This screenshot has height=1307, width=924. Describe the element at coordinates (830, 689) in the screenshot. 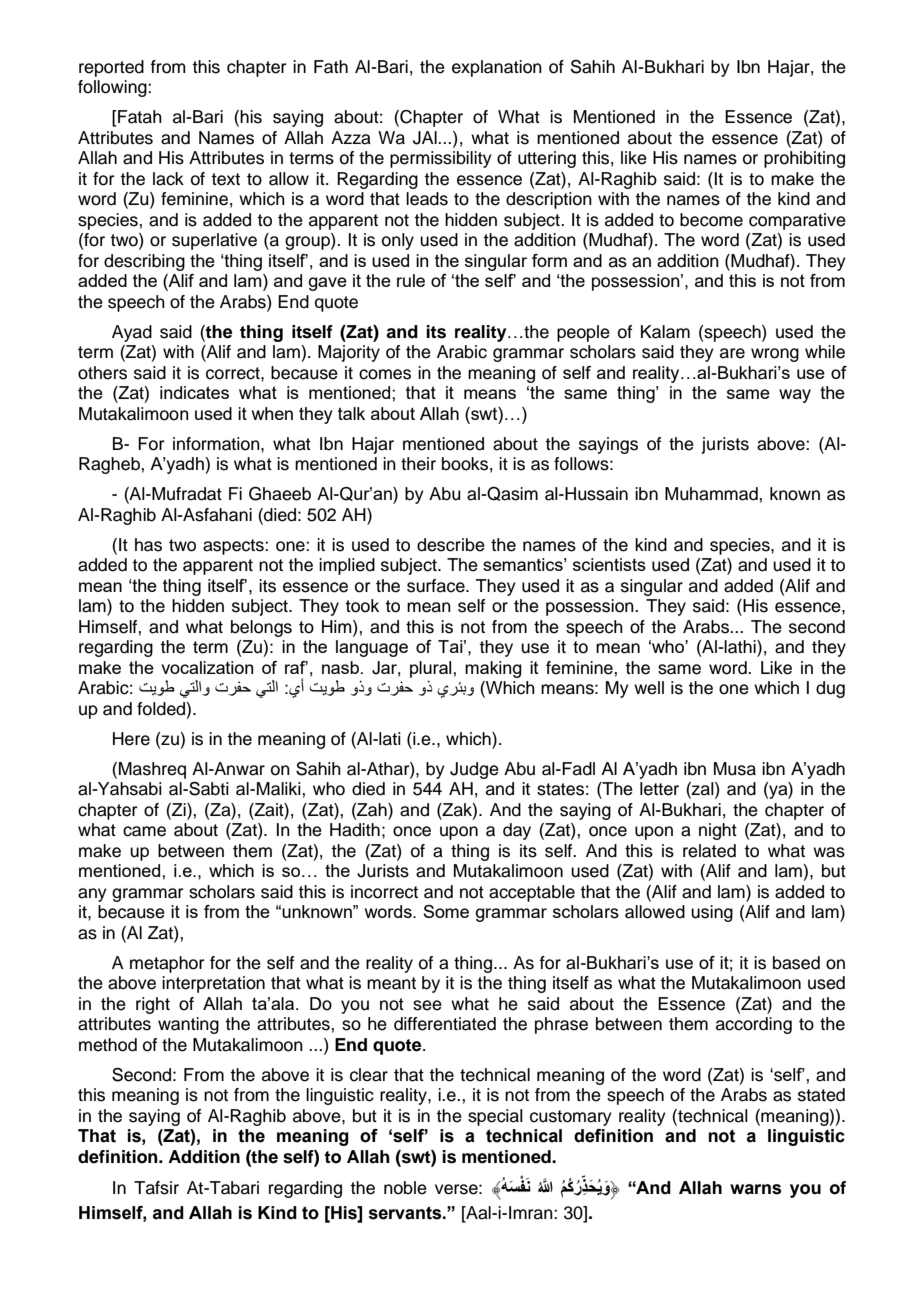

I see `dug` at that location.
